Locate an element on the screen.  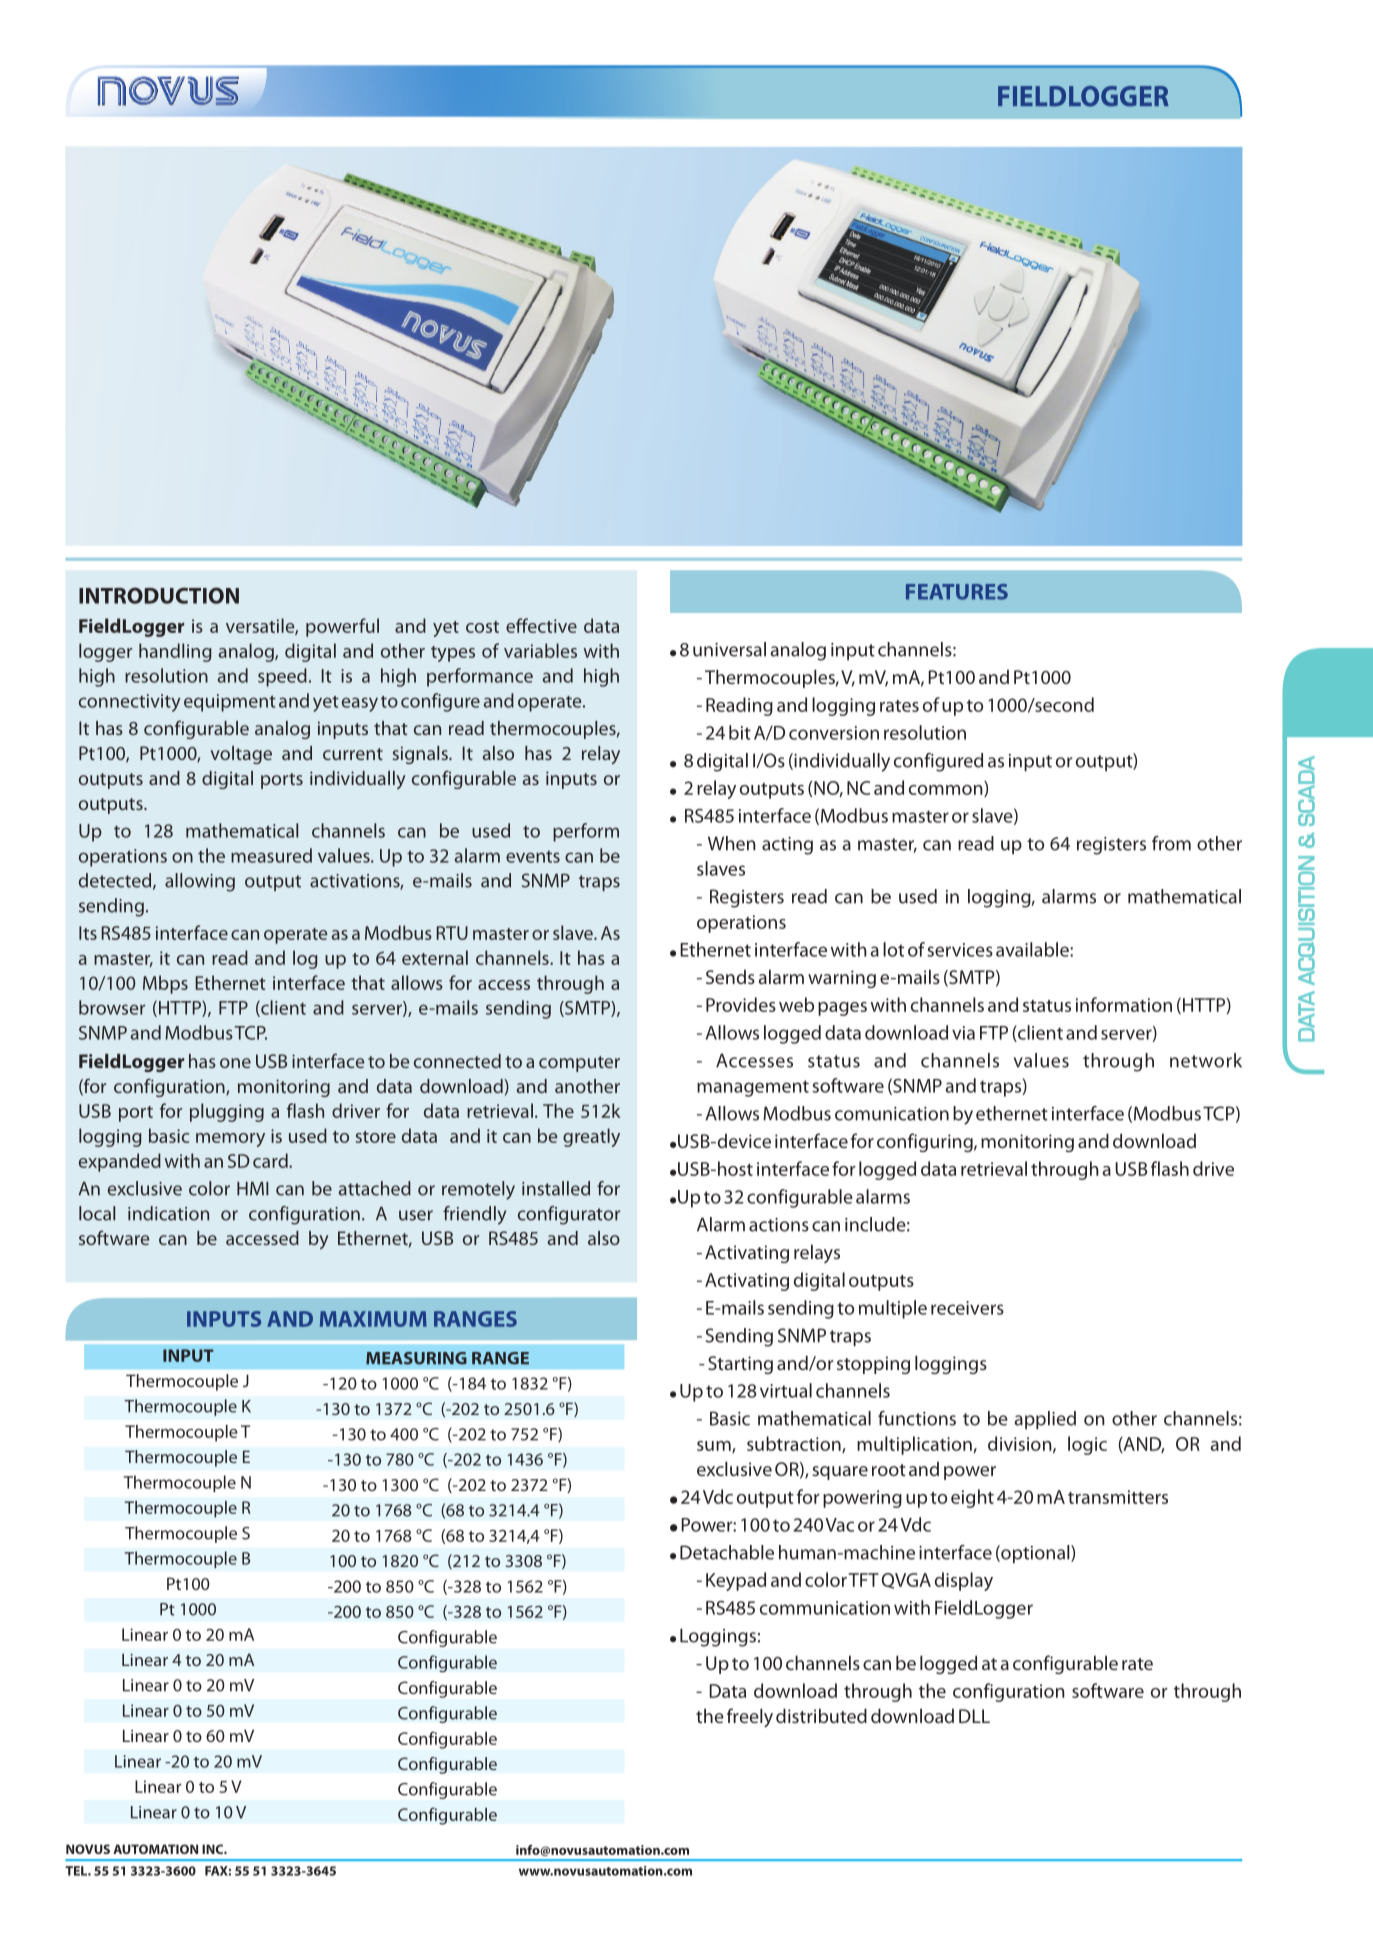
universal is located at coordinates (729, 649).
